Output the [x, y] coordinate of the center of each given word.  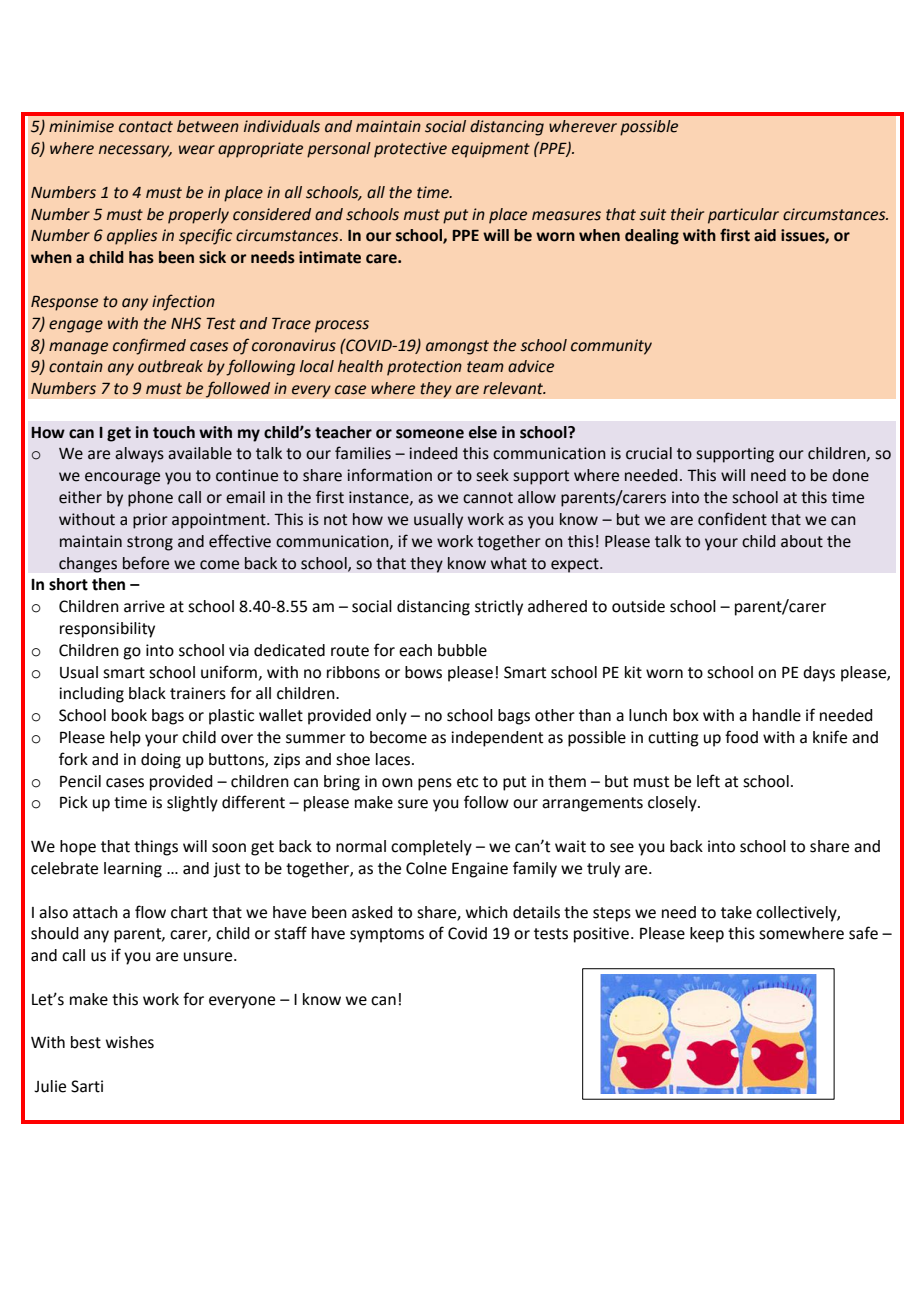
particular [743, 216]
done [850, 475]
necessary [135, 151]
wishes [130, 1042]
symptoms [387, 935]
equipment [491, 150]
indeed [433, 453]
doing [161, 761]
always [139, 455]
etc [467, 782]
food [741, 737]
